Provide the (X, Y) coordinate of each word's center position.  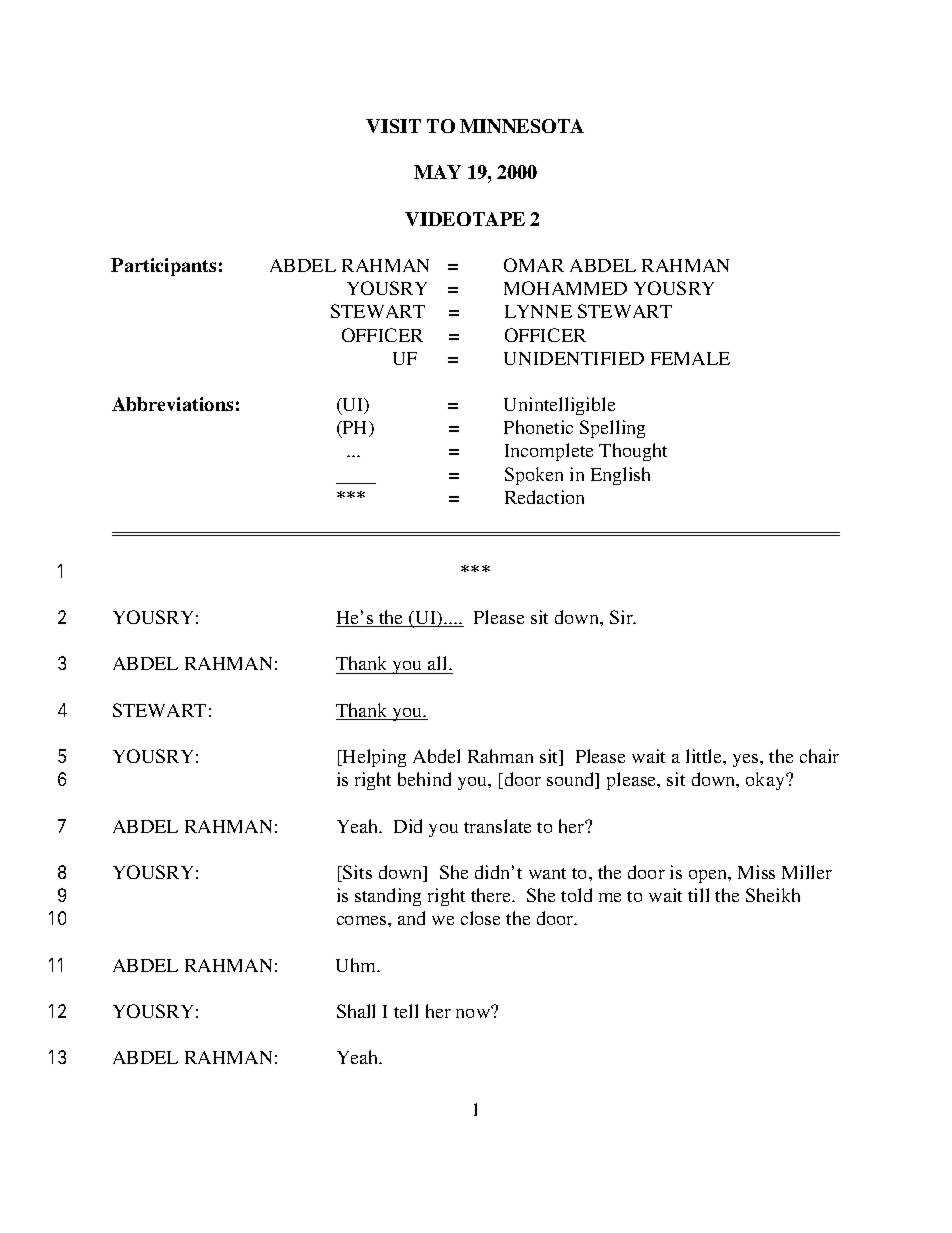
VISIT (393, 126)
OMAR (534, 265)
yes (747, 760)
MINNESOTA (522, 126)
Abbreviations (172, 404)
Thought (633, 452)
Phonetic (538, 427)
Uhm (357, 965)
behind (424, 779)
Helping (373, 758)
